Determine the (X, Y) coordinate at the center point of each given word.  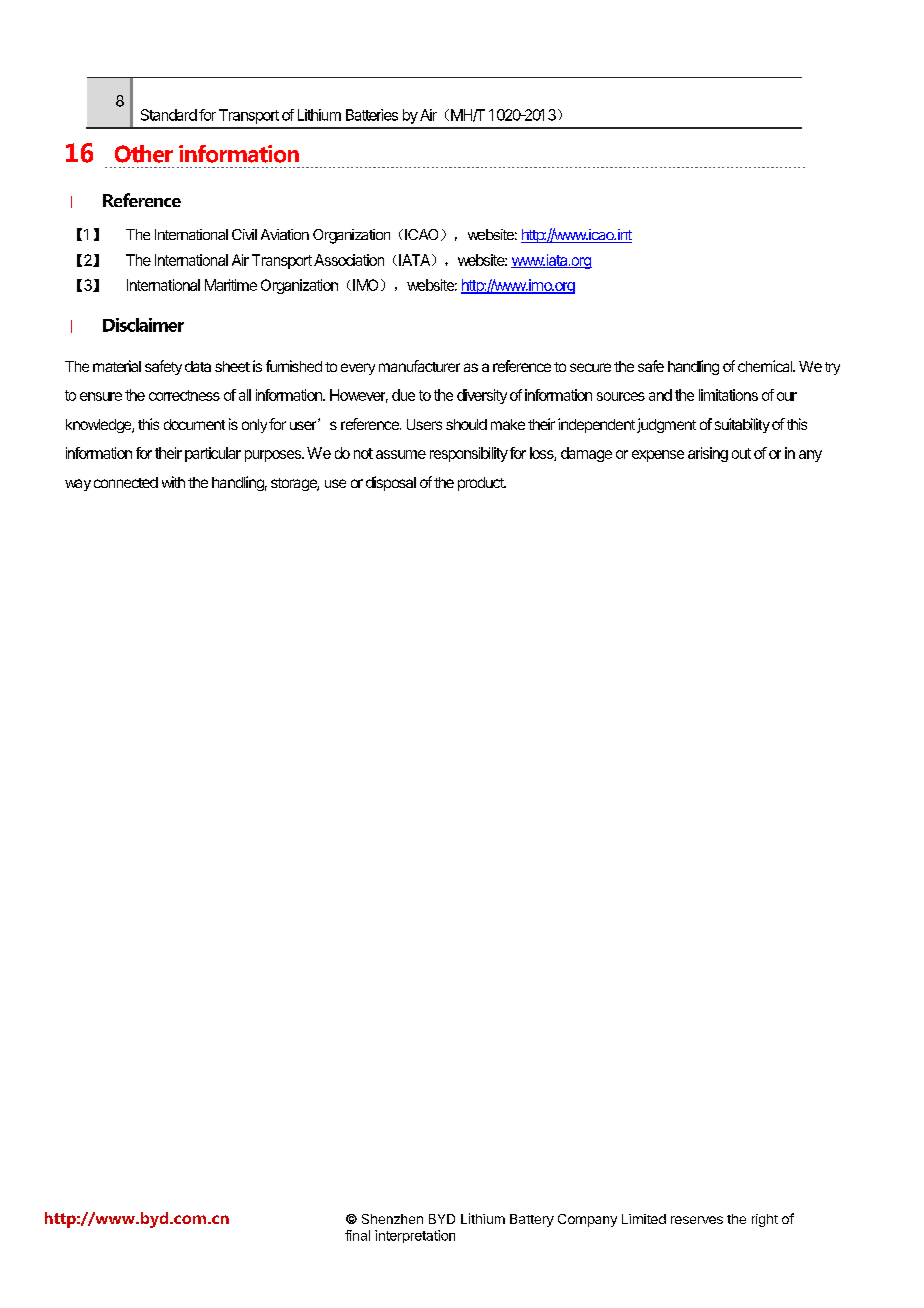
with (173, 482)
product (482, 484)
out (741, 453)
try (832, 368)
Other (144, 154)
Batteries (372, 115)
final (357, 1235)
